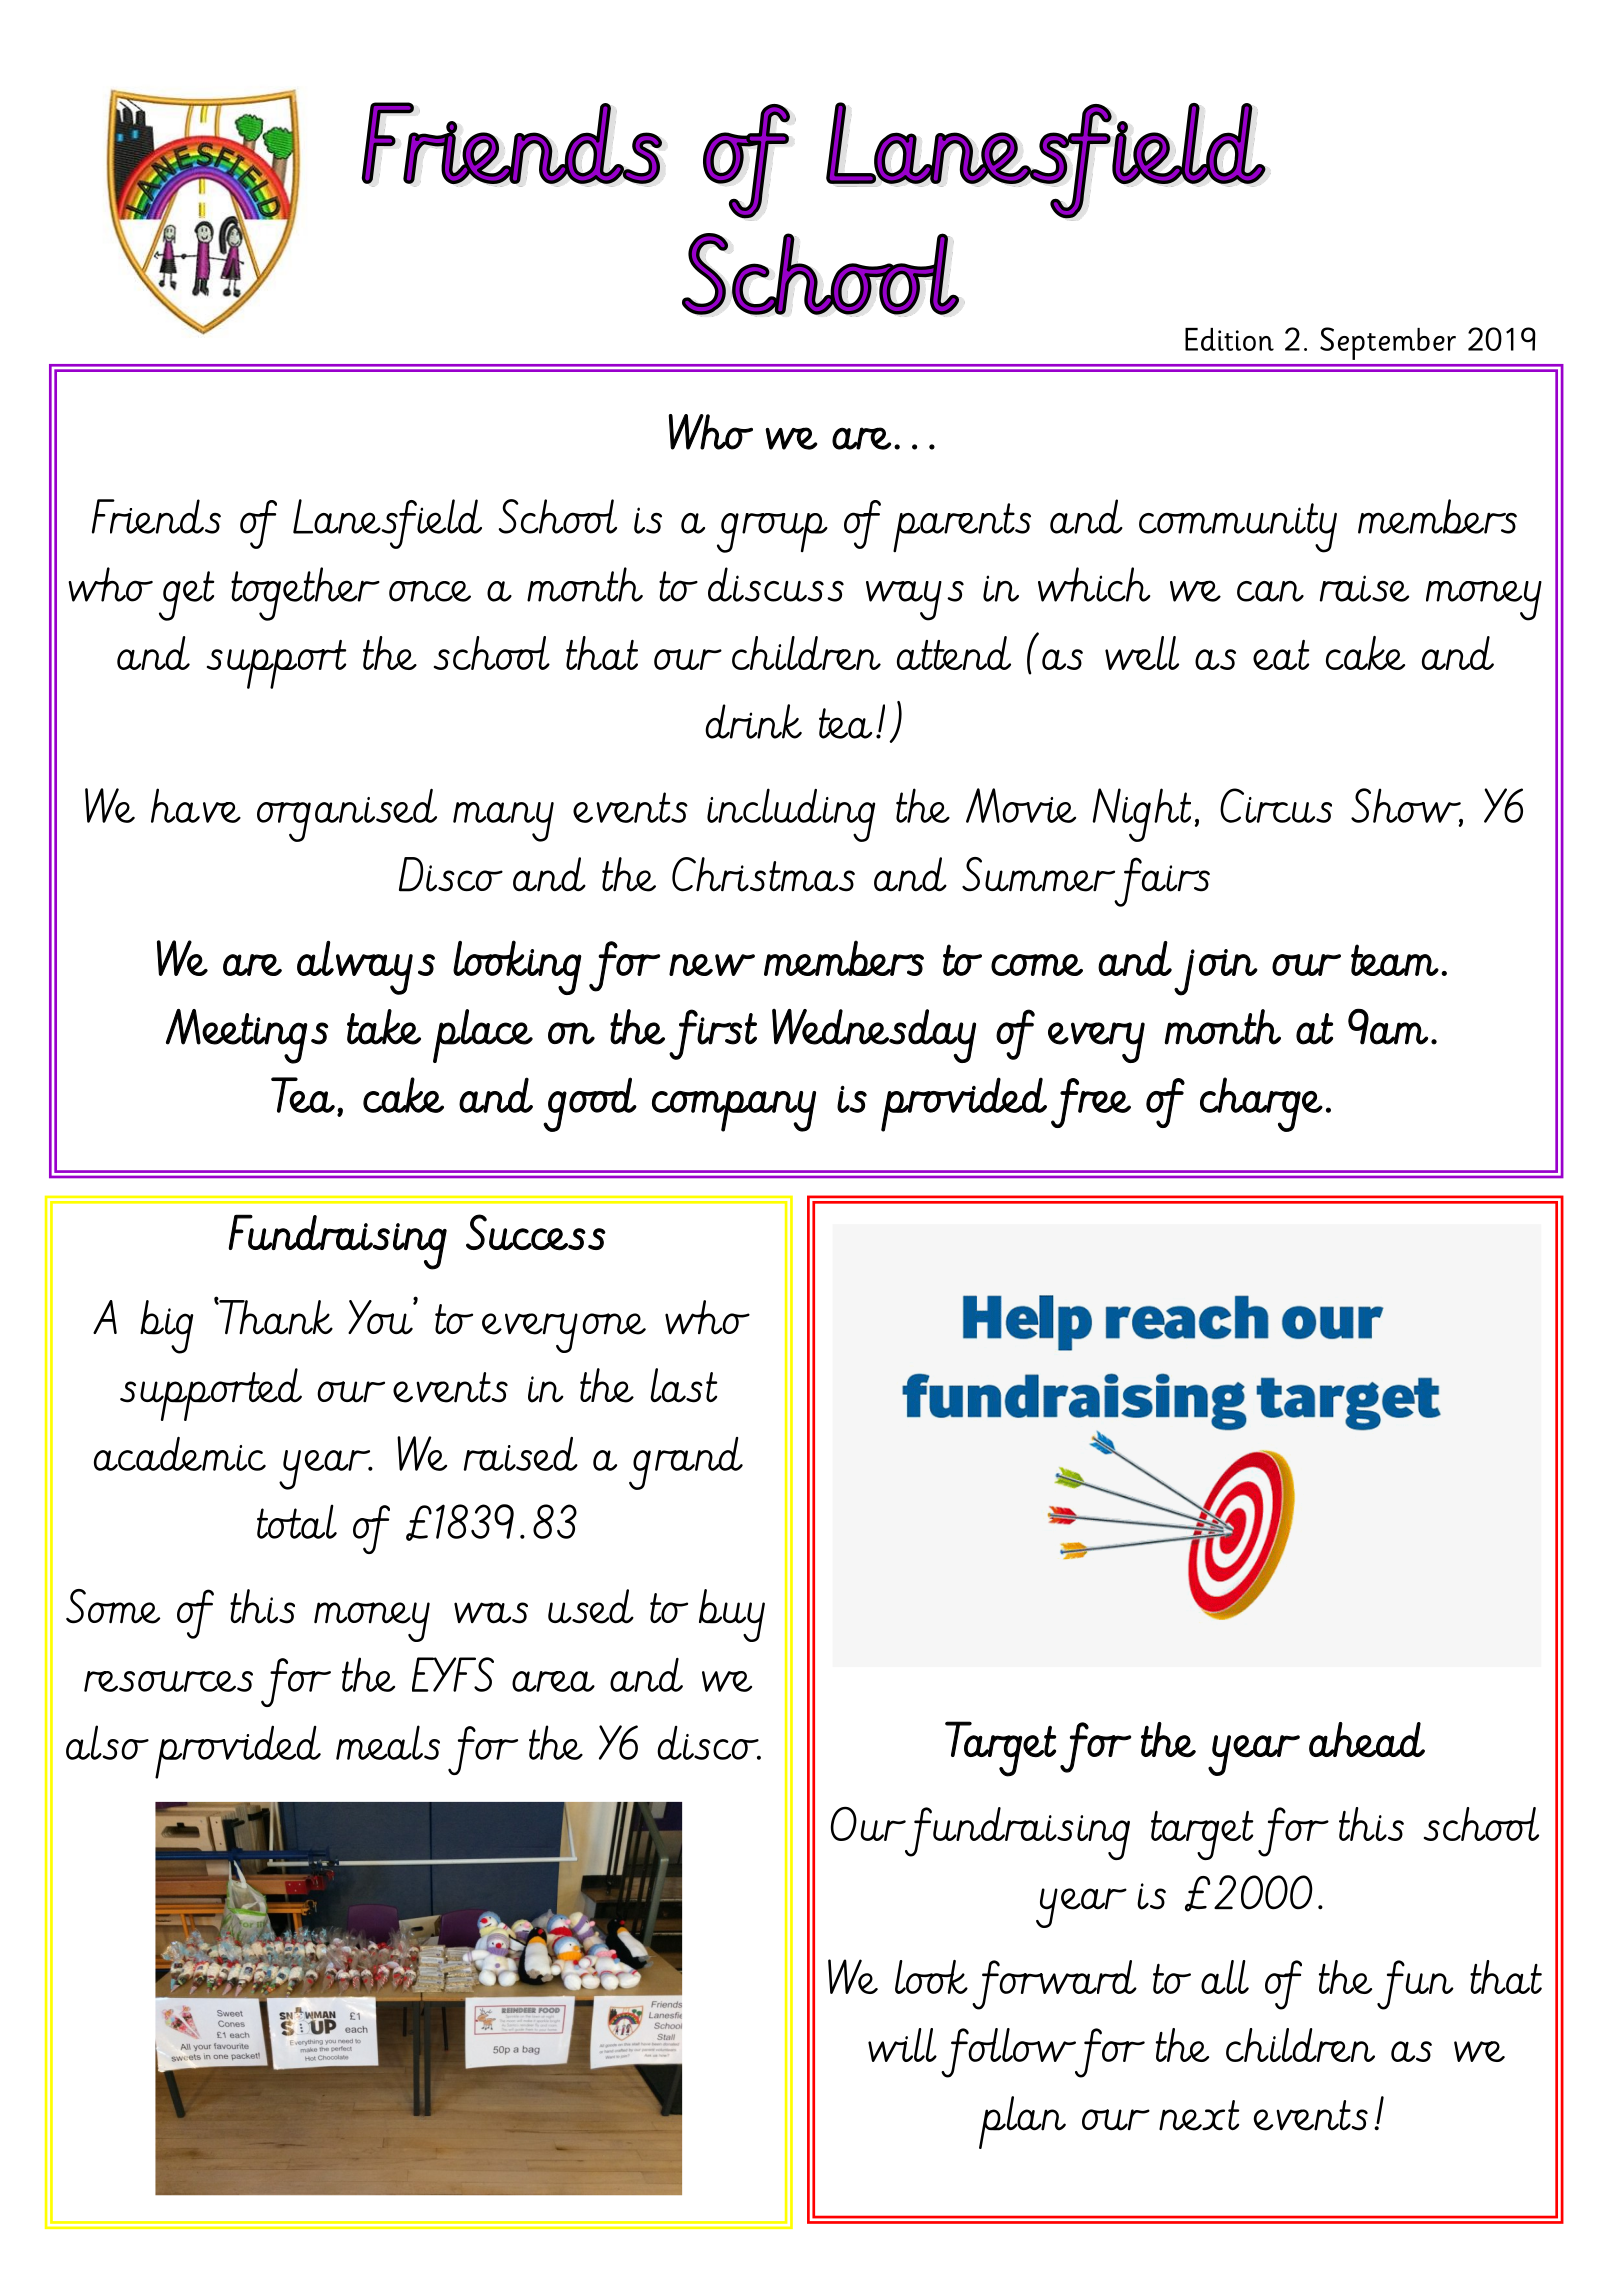  What do you see at coordinates (1367, 1740) in the document?
I see `ahead` at bounding box center [1367, 1740].
